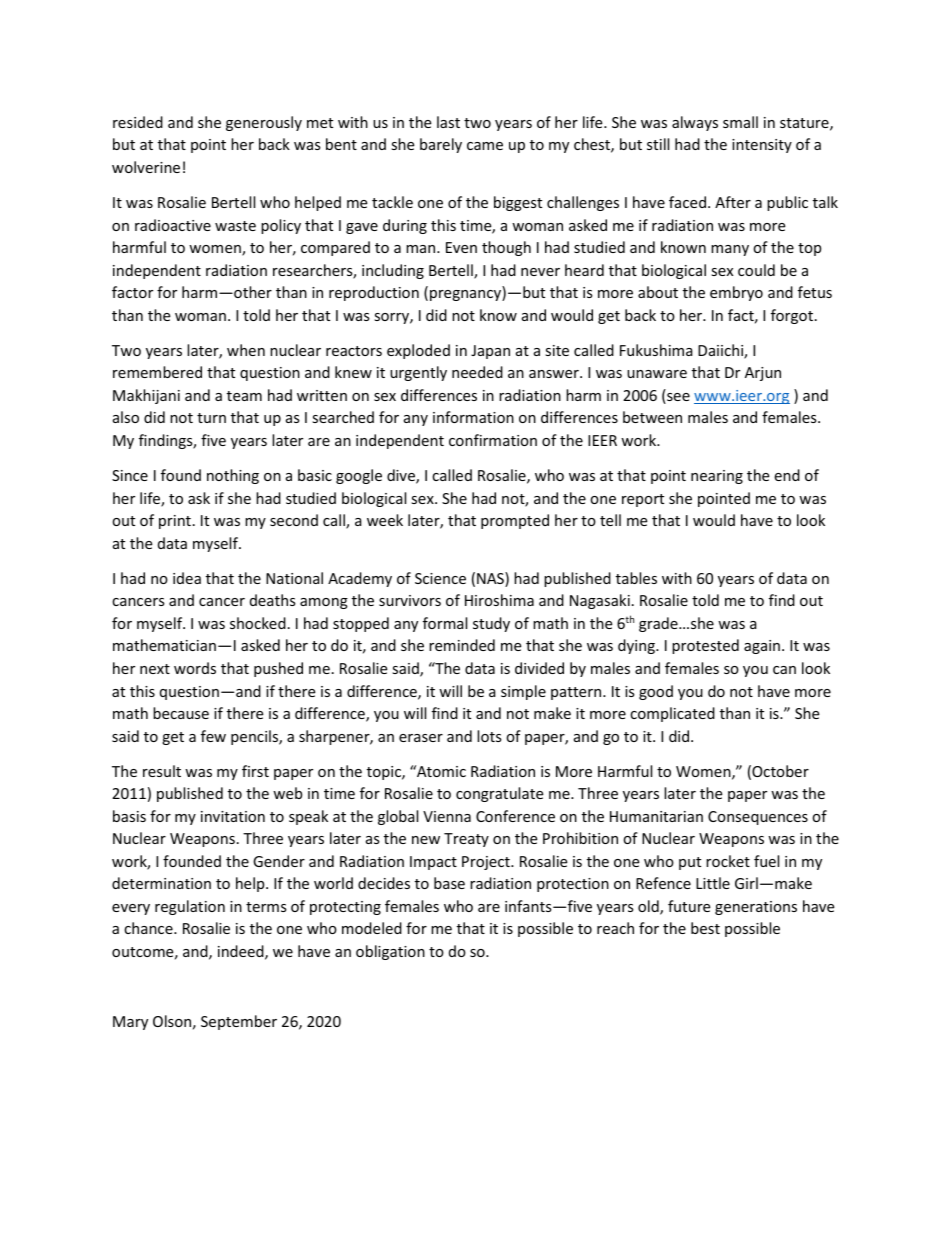 Image resolution: width=952 pixels, height=1233 pixels. Describe the element at coordinates (485, 146) in the screenshot. I see `came` at that location.
